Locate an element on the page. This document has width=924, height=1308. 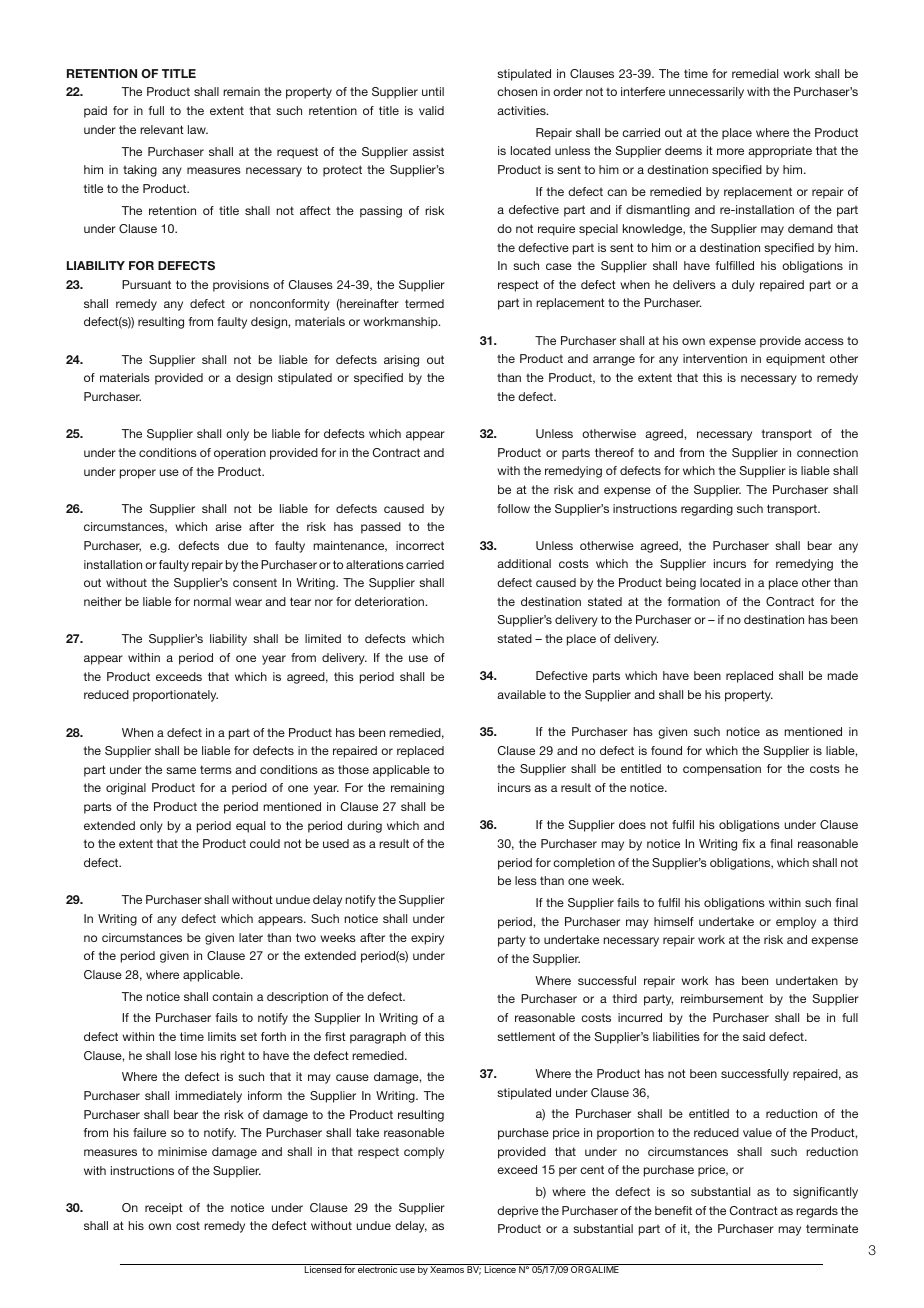
law is located at coordinates (198, 129).
